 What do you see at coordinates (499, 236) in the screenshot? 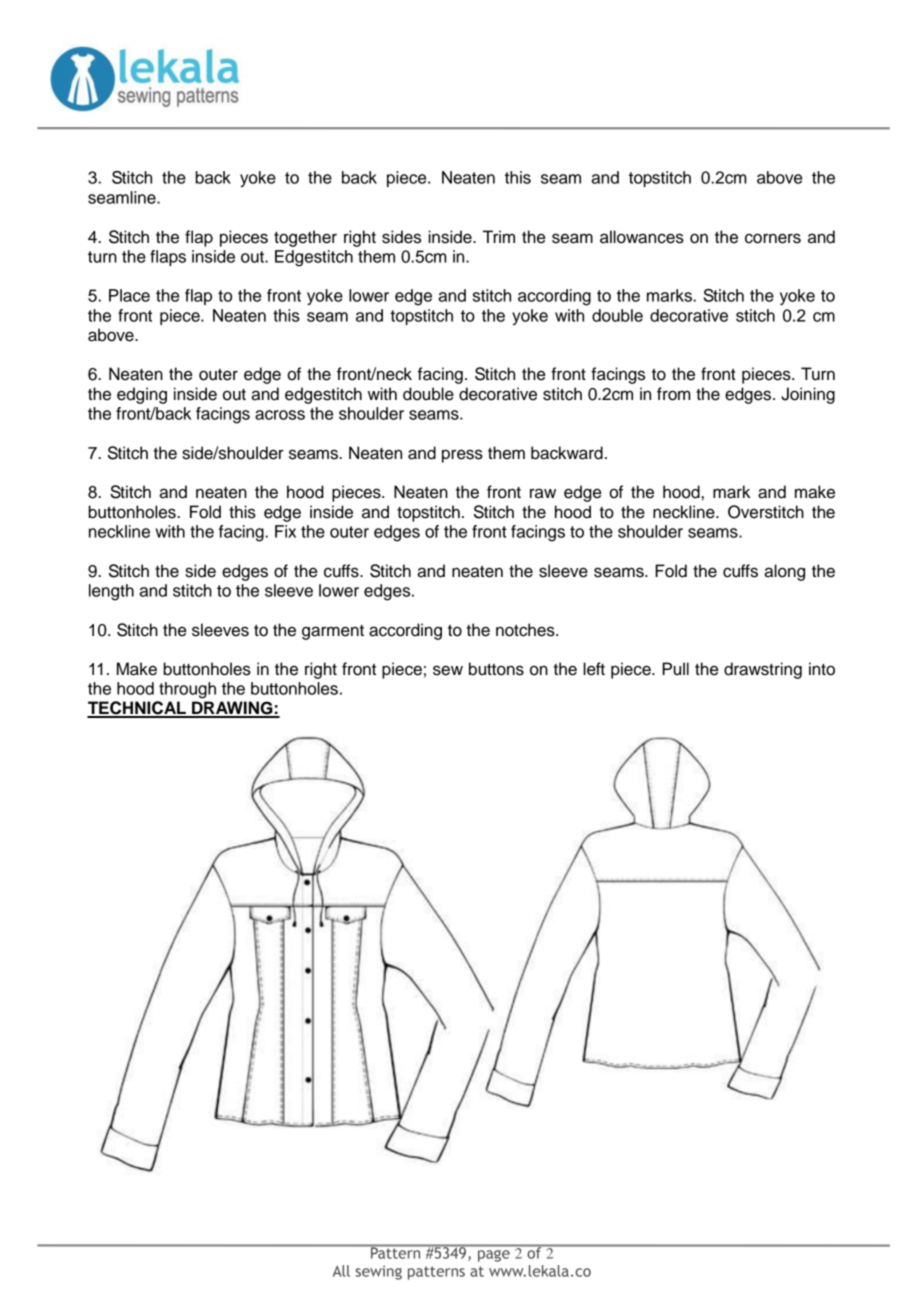
I see `Trim` at bounding box center [499, 236].
